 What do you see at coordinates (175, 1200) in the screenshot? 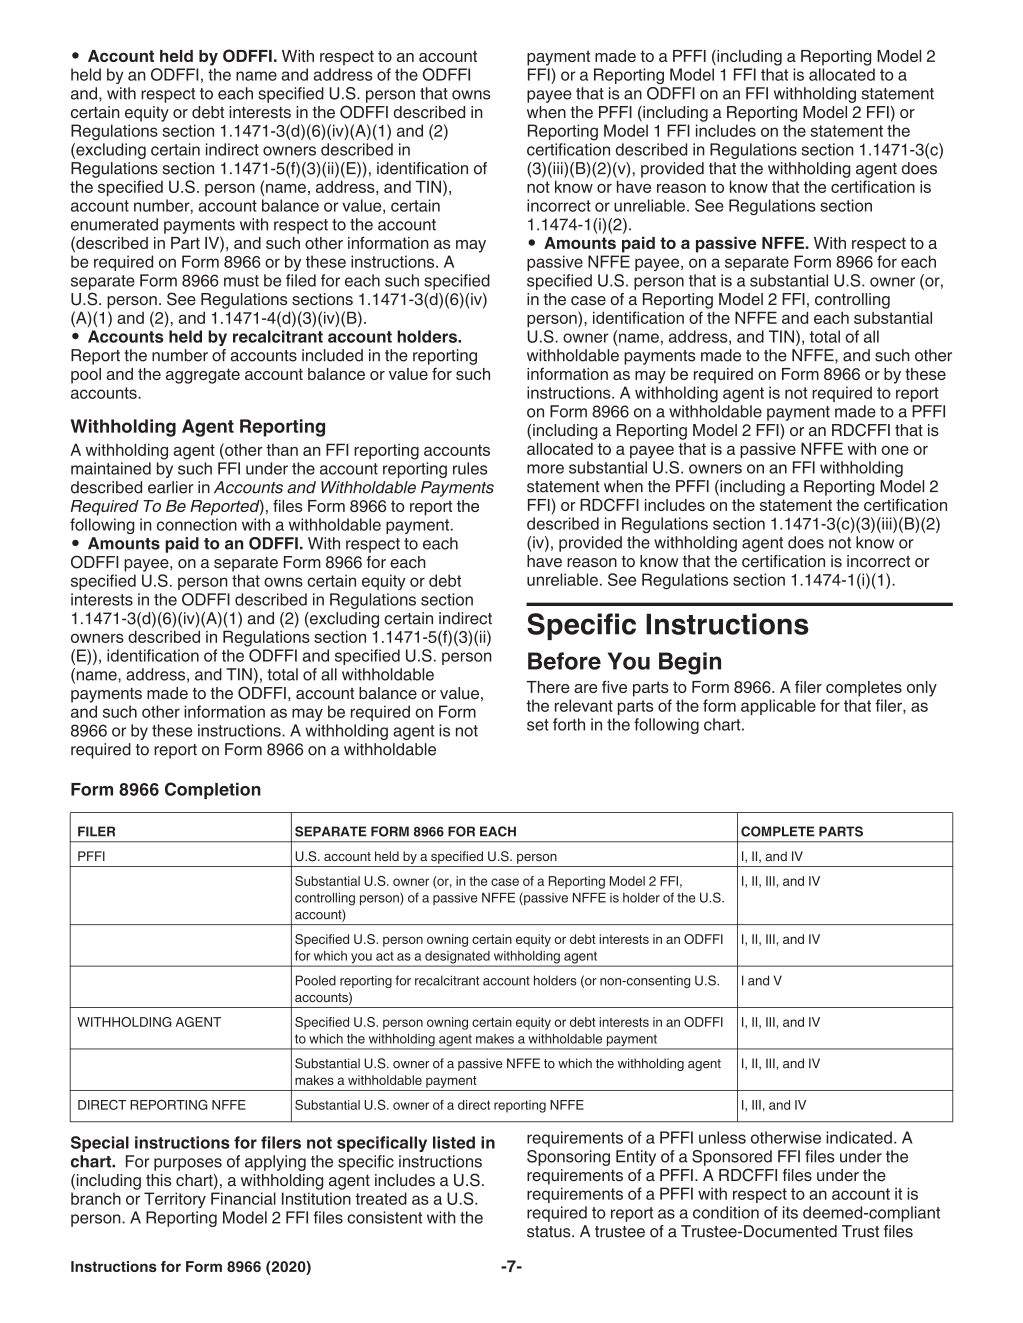
I see `Territory` at bounding box center [175, 1200].
